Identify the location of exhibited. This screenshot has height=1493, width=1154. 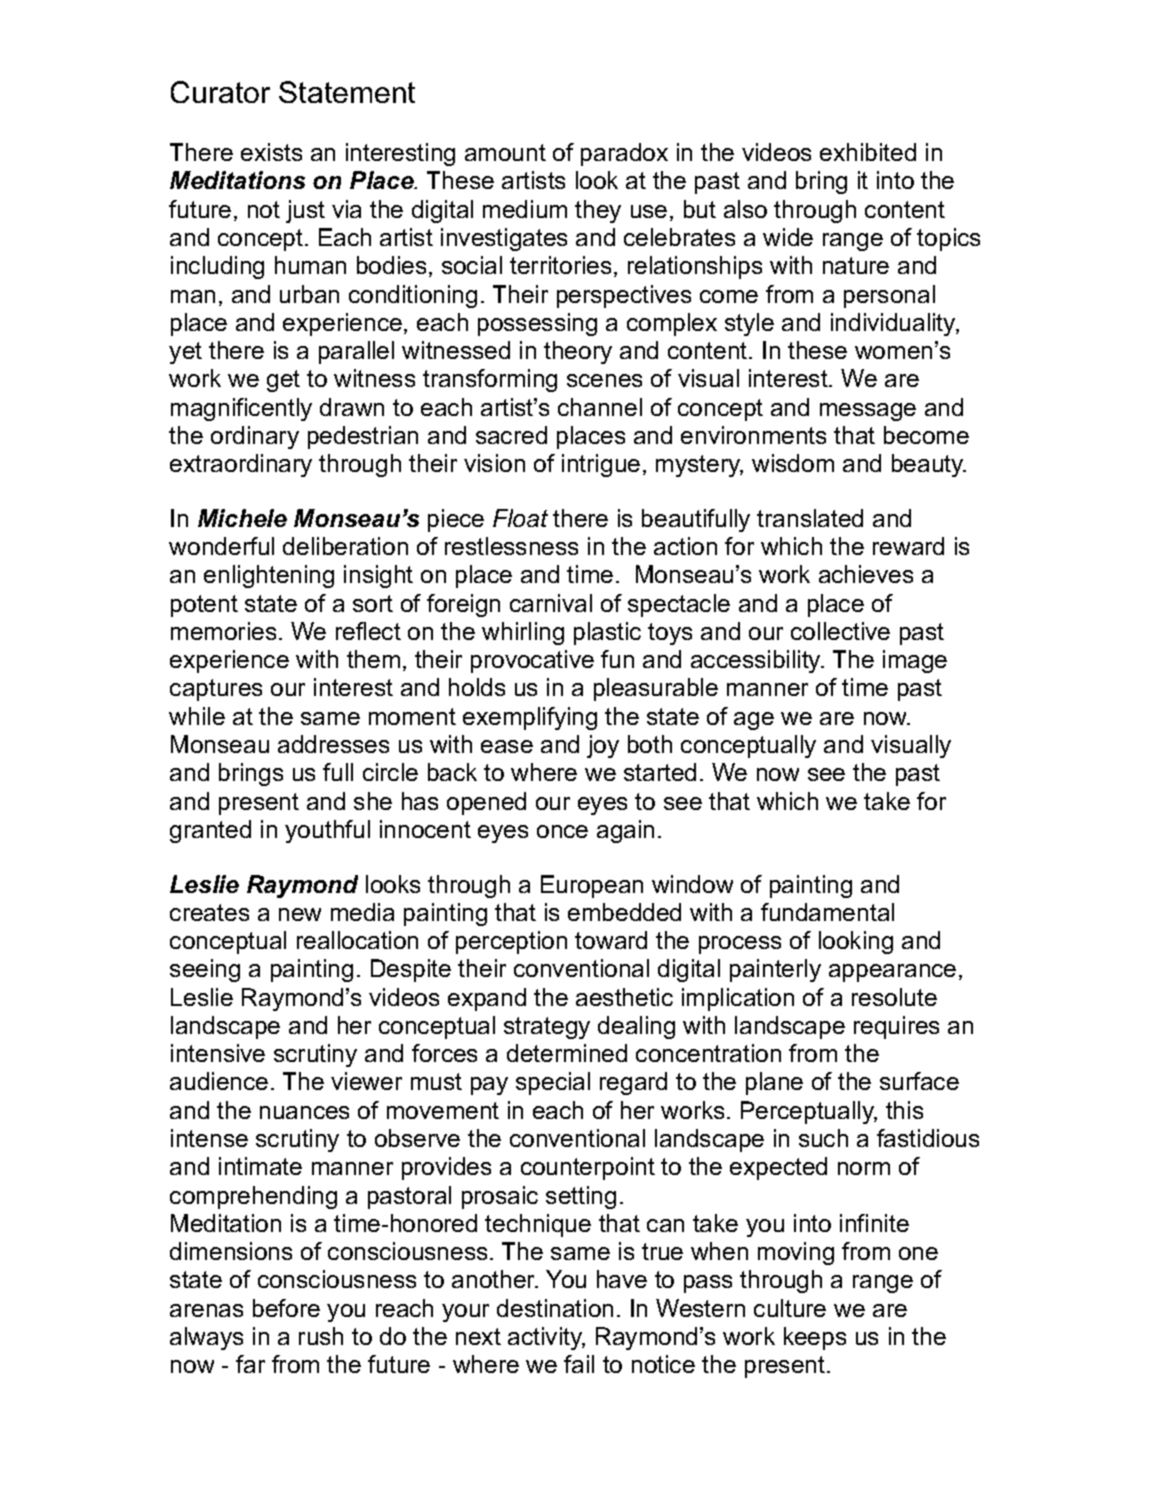
(868, 152).
